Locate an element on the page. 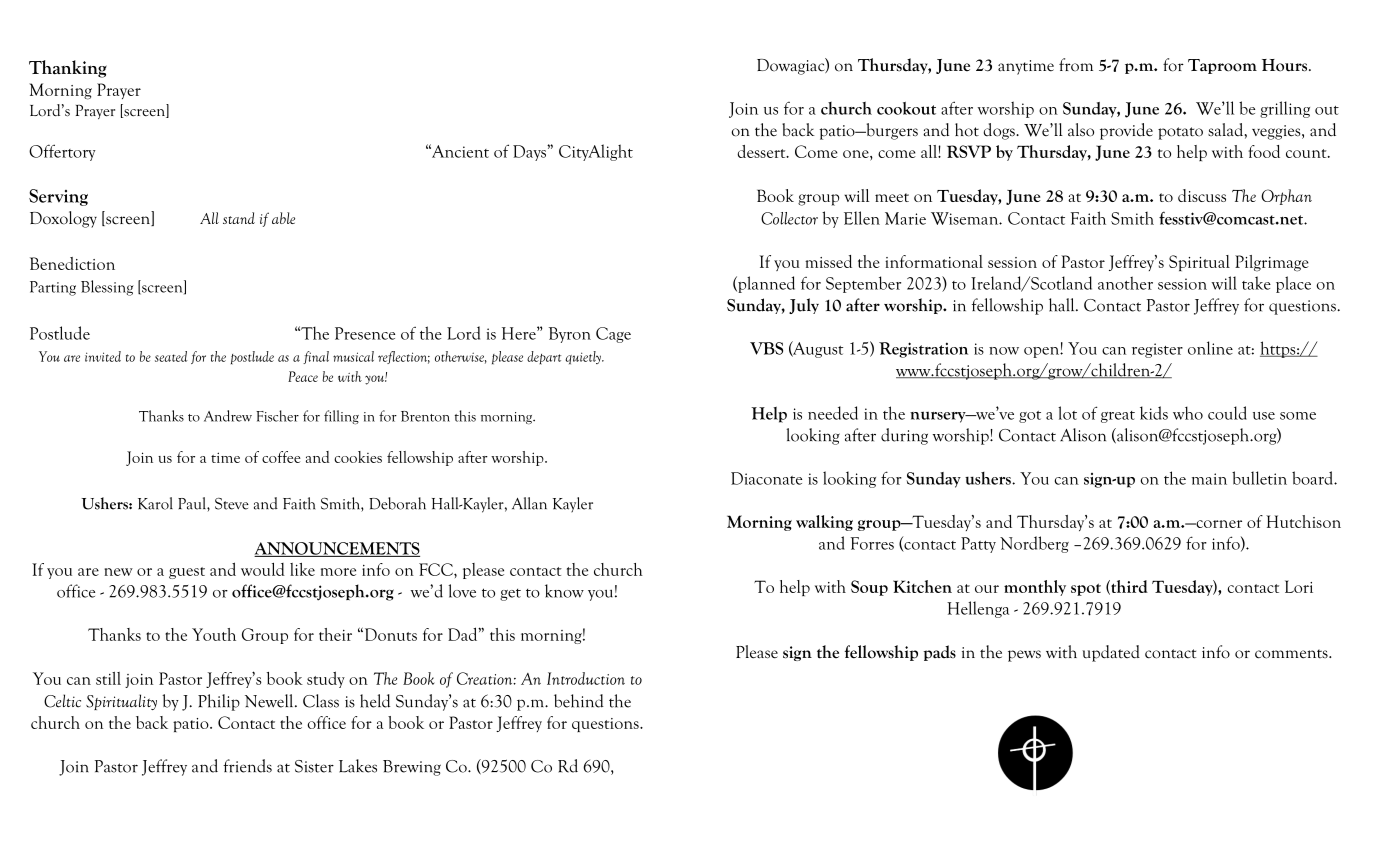  needed is located at coordinates (833, 413).
